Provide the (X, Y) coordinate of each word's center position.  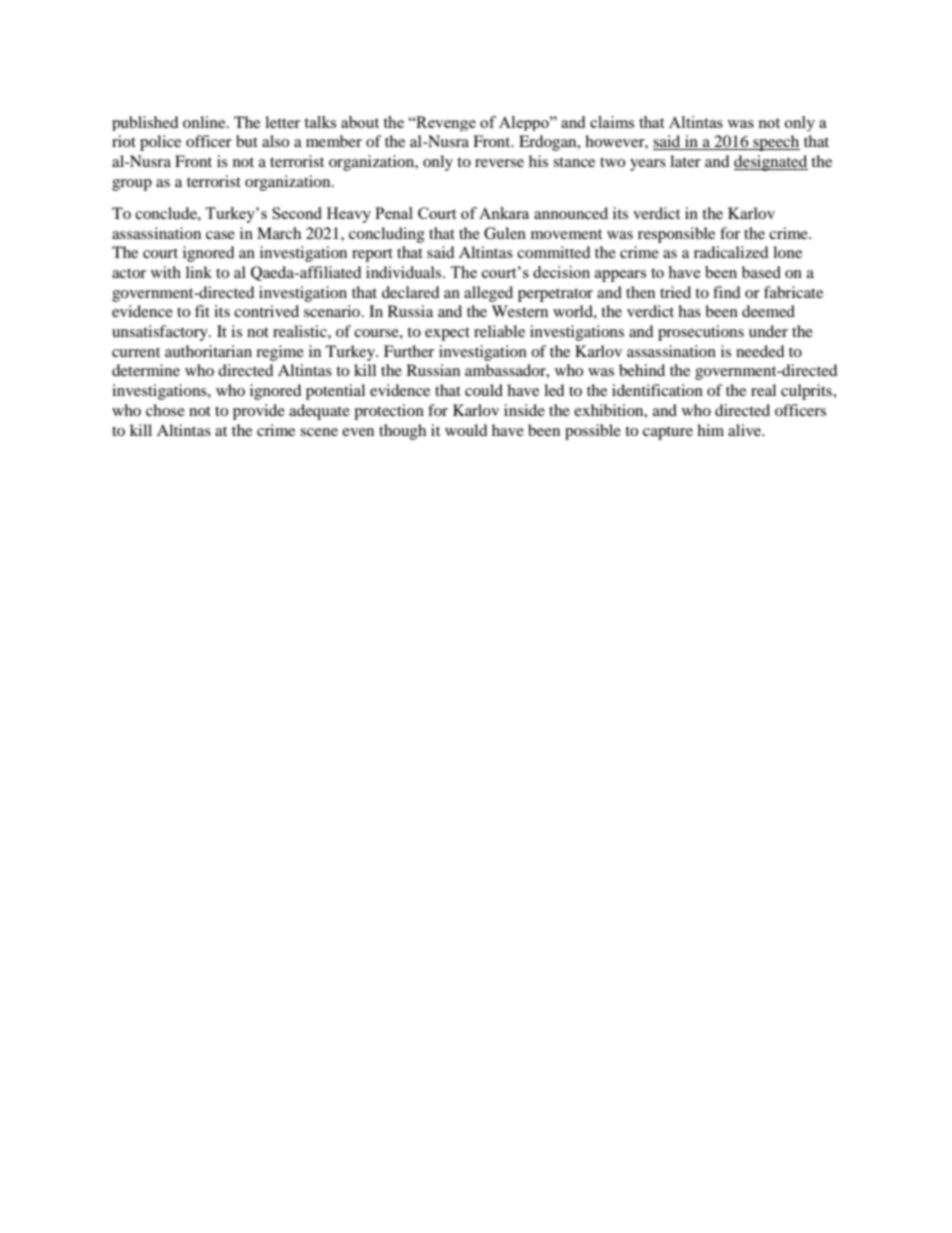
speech (775, 143)
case (220, 235)
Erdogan (549, 143)
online (205, 122)
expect (447, 334)
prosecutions (701, 333)
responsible (676, 235)
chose (165, 410)
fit (202, 311)
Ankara (504, 213)
